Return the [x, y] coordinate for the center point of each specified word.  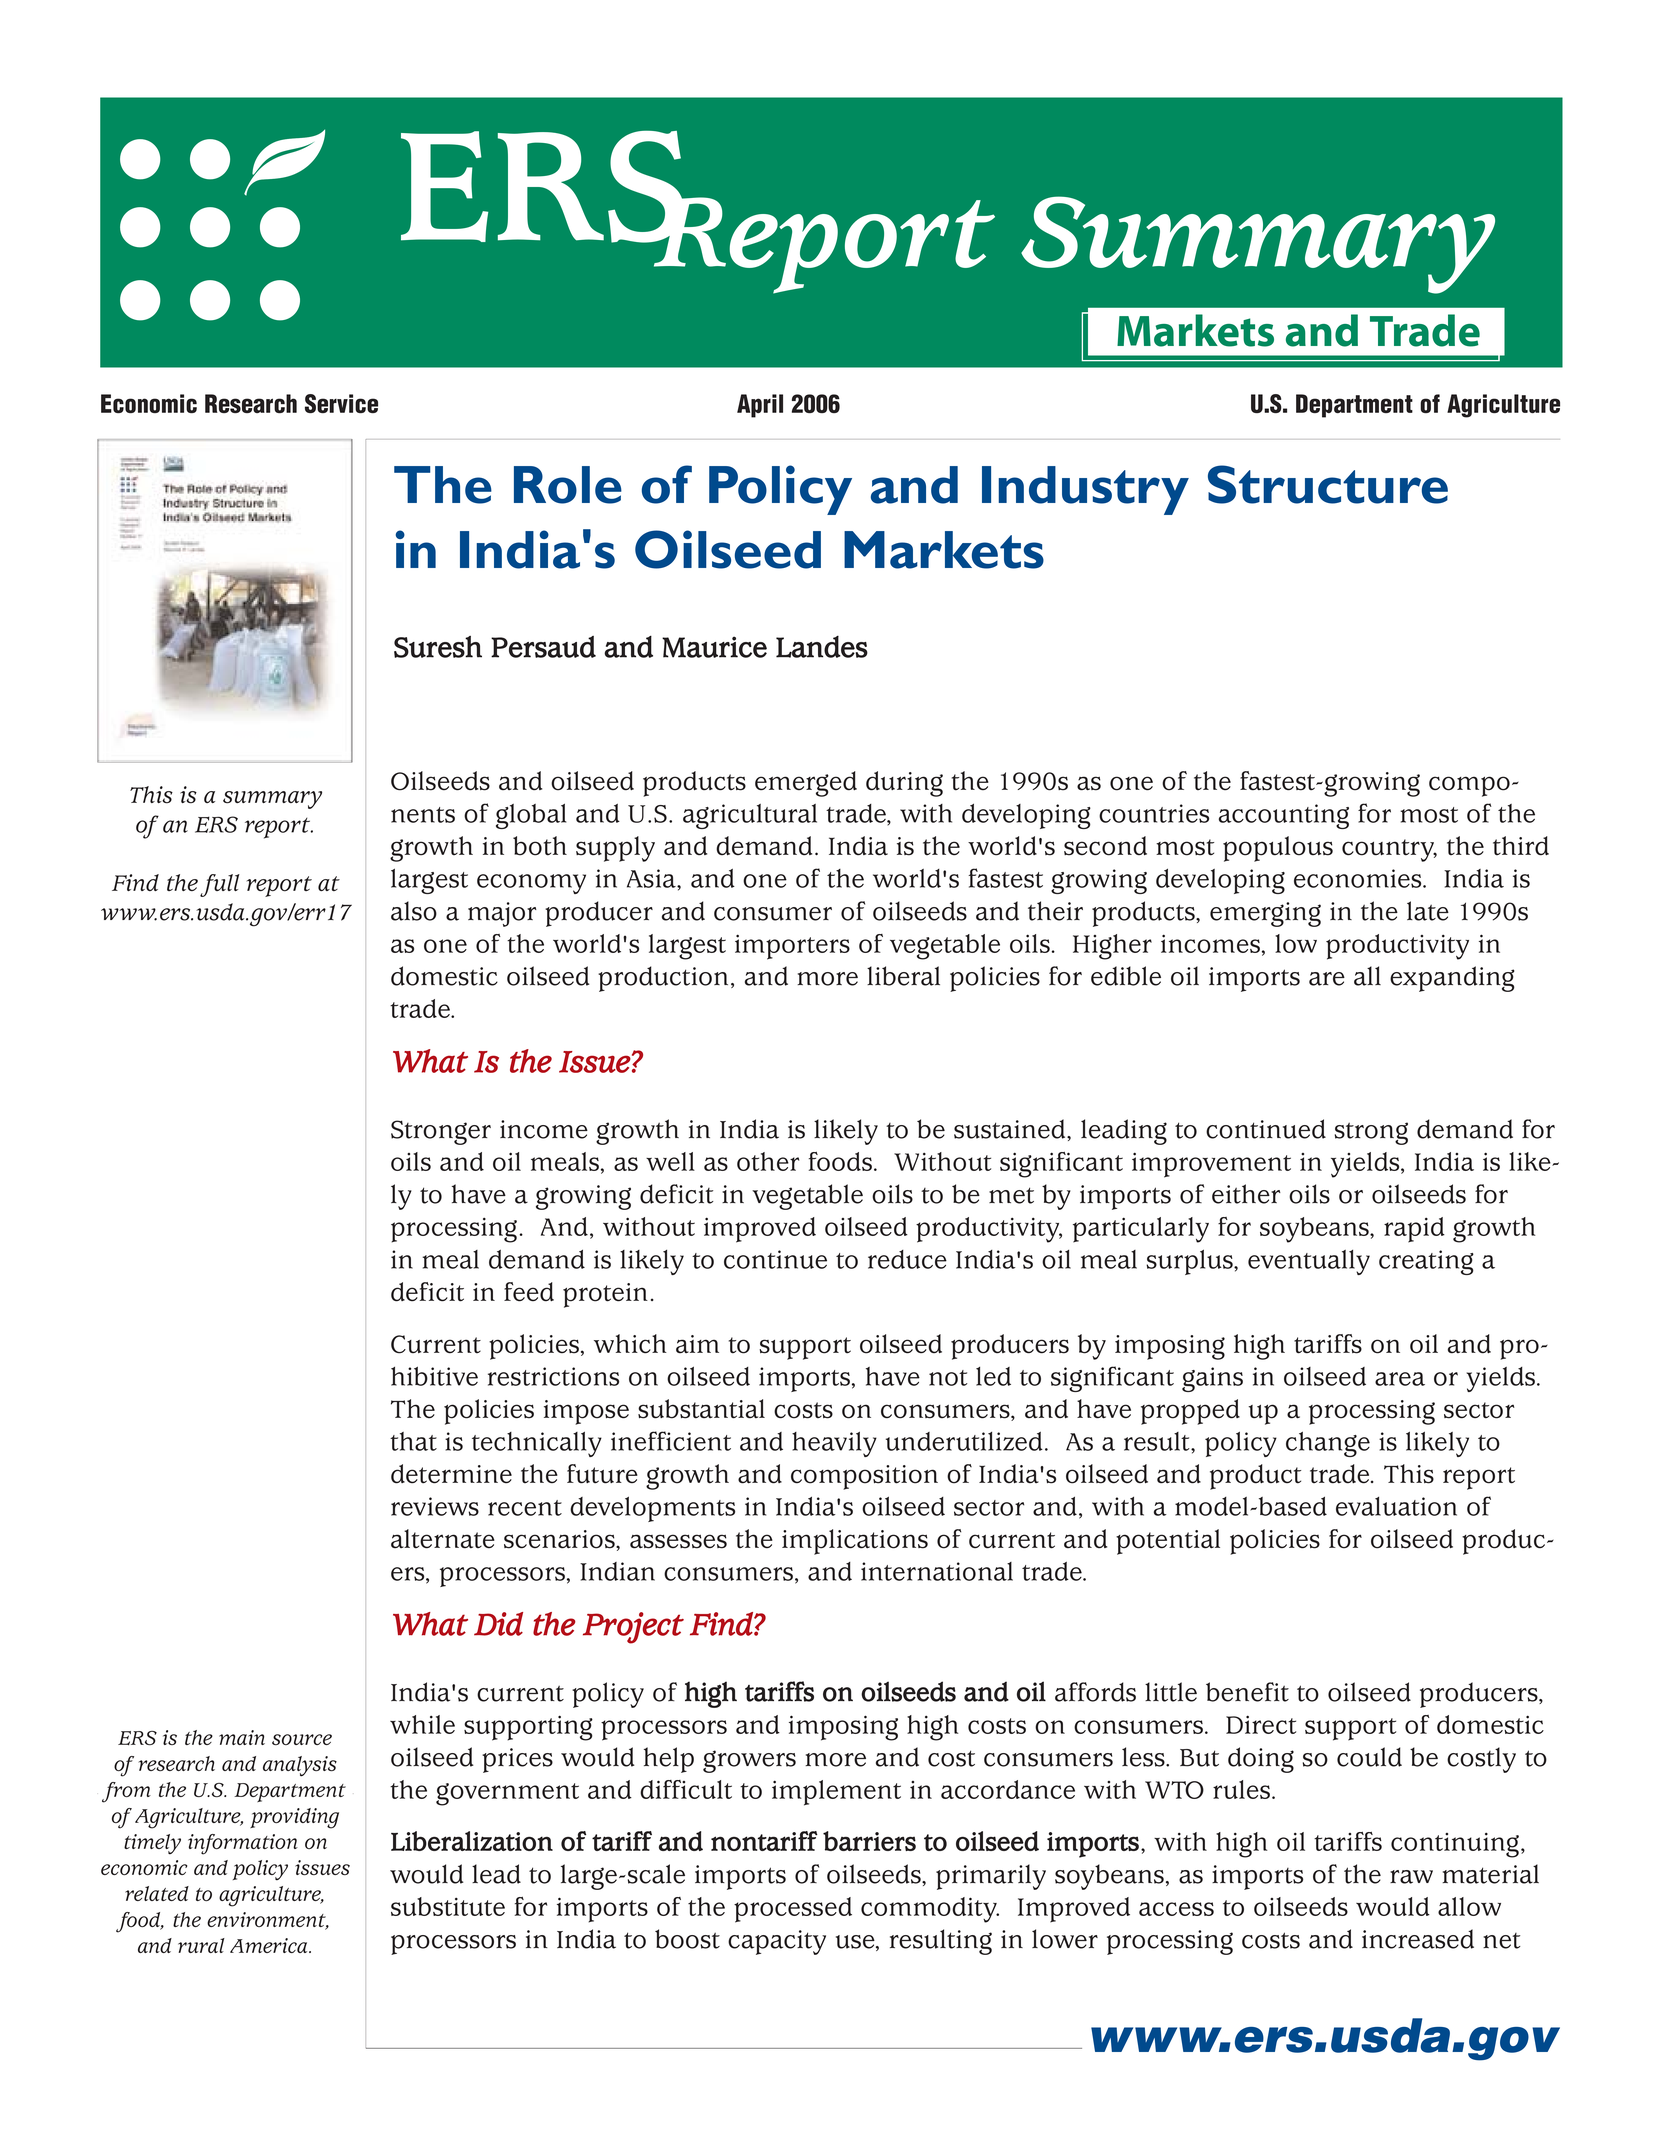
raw [1411, 1877]
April [760, 406]
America [270, 1945]
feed [529, 1292]
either [1246, 1194]
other [768, 1161]
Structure [1328, 484]
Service [341, 403]
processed [793, 1910]
